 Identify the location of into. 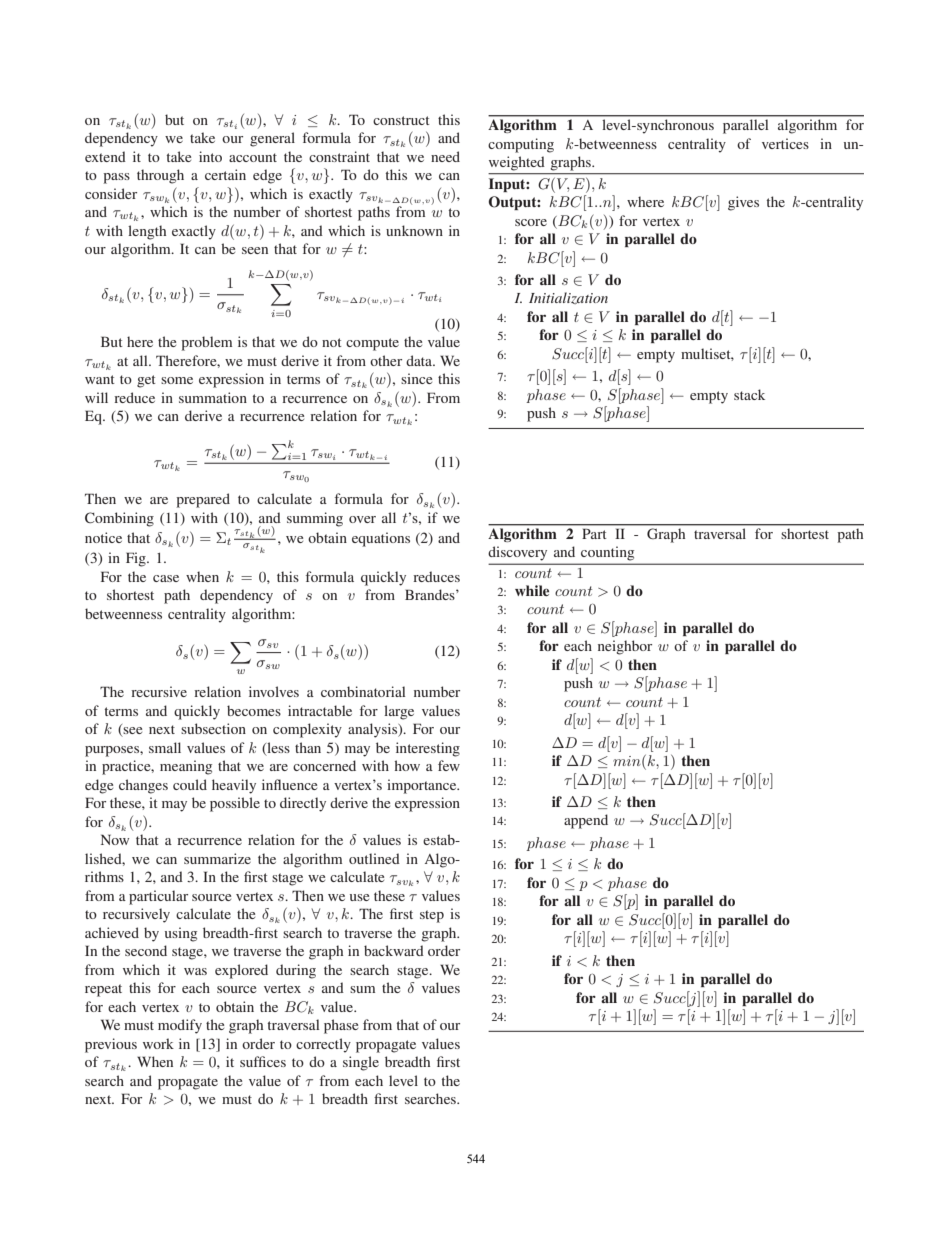
(210, 156).
